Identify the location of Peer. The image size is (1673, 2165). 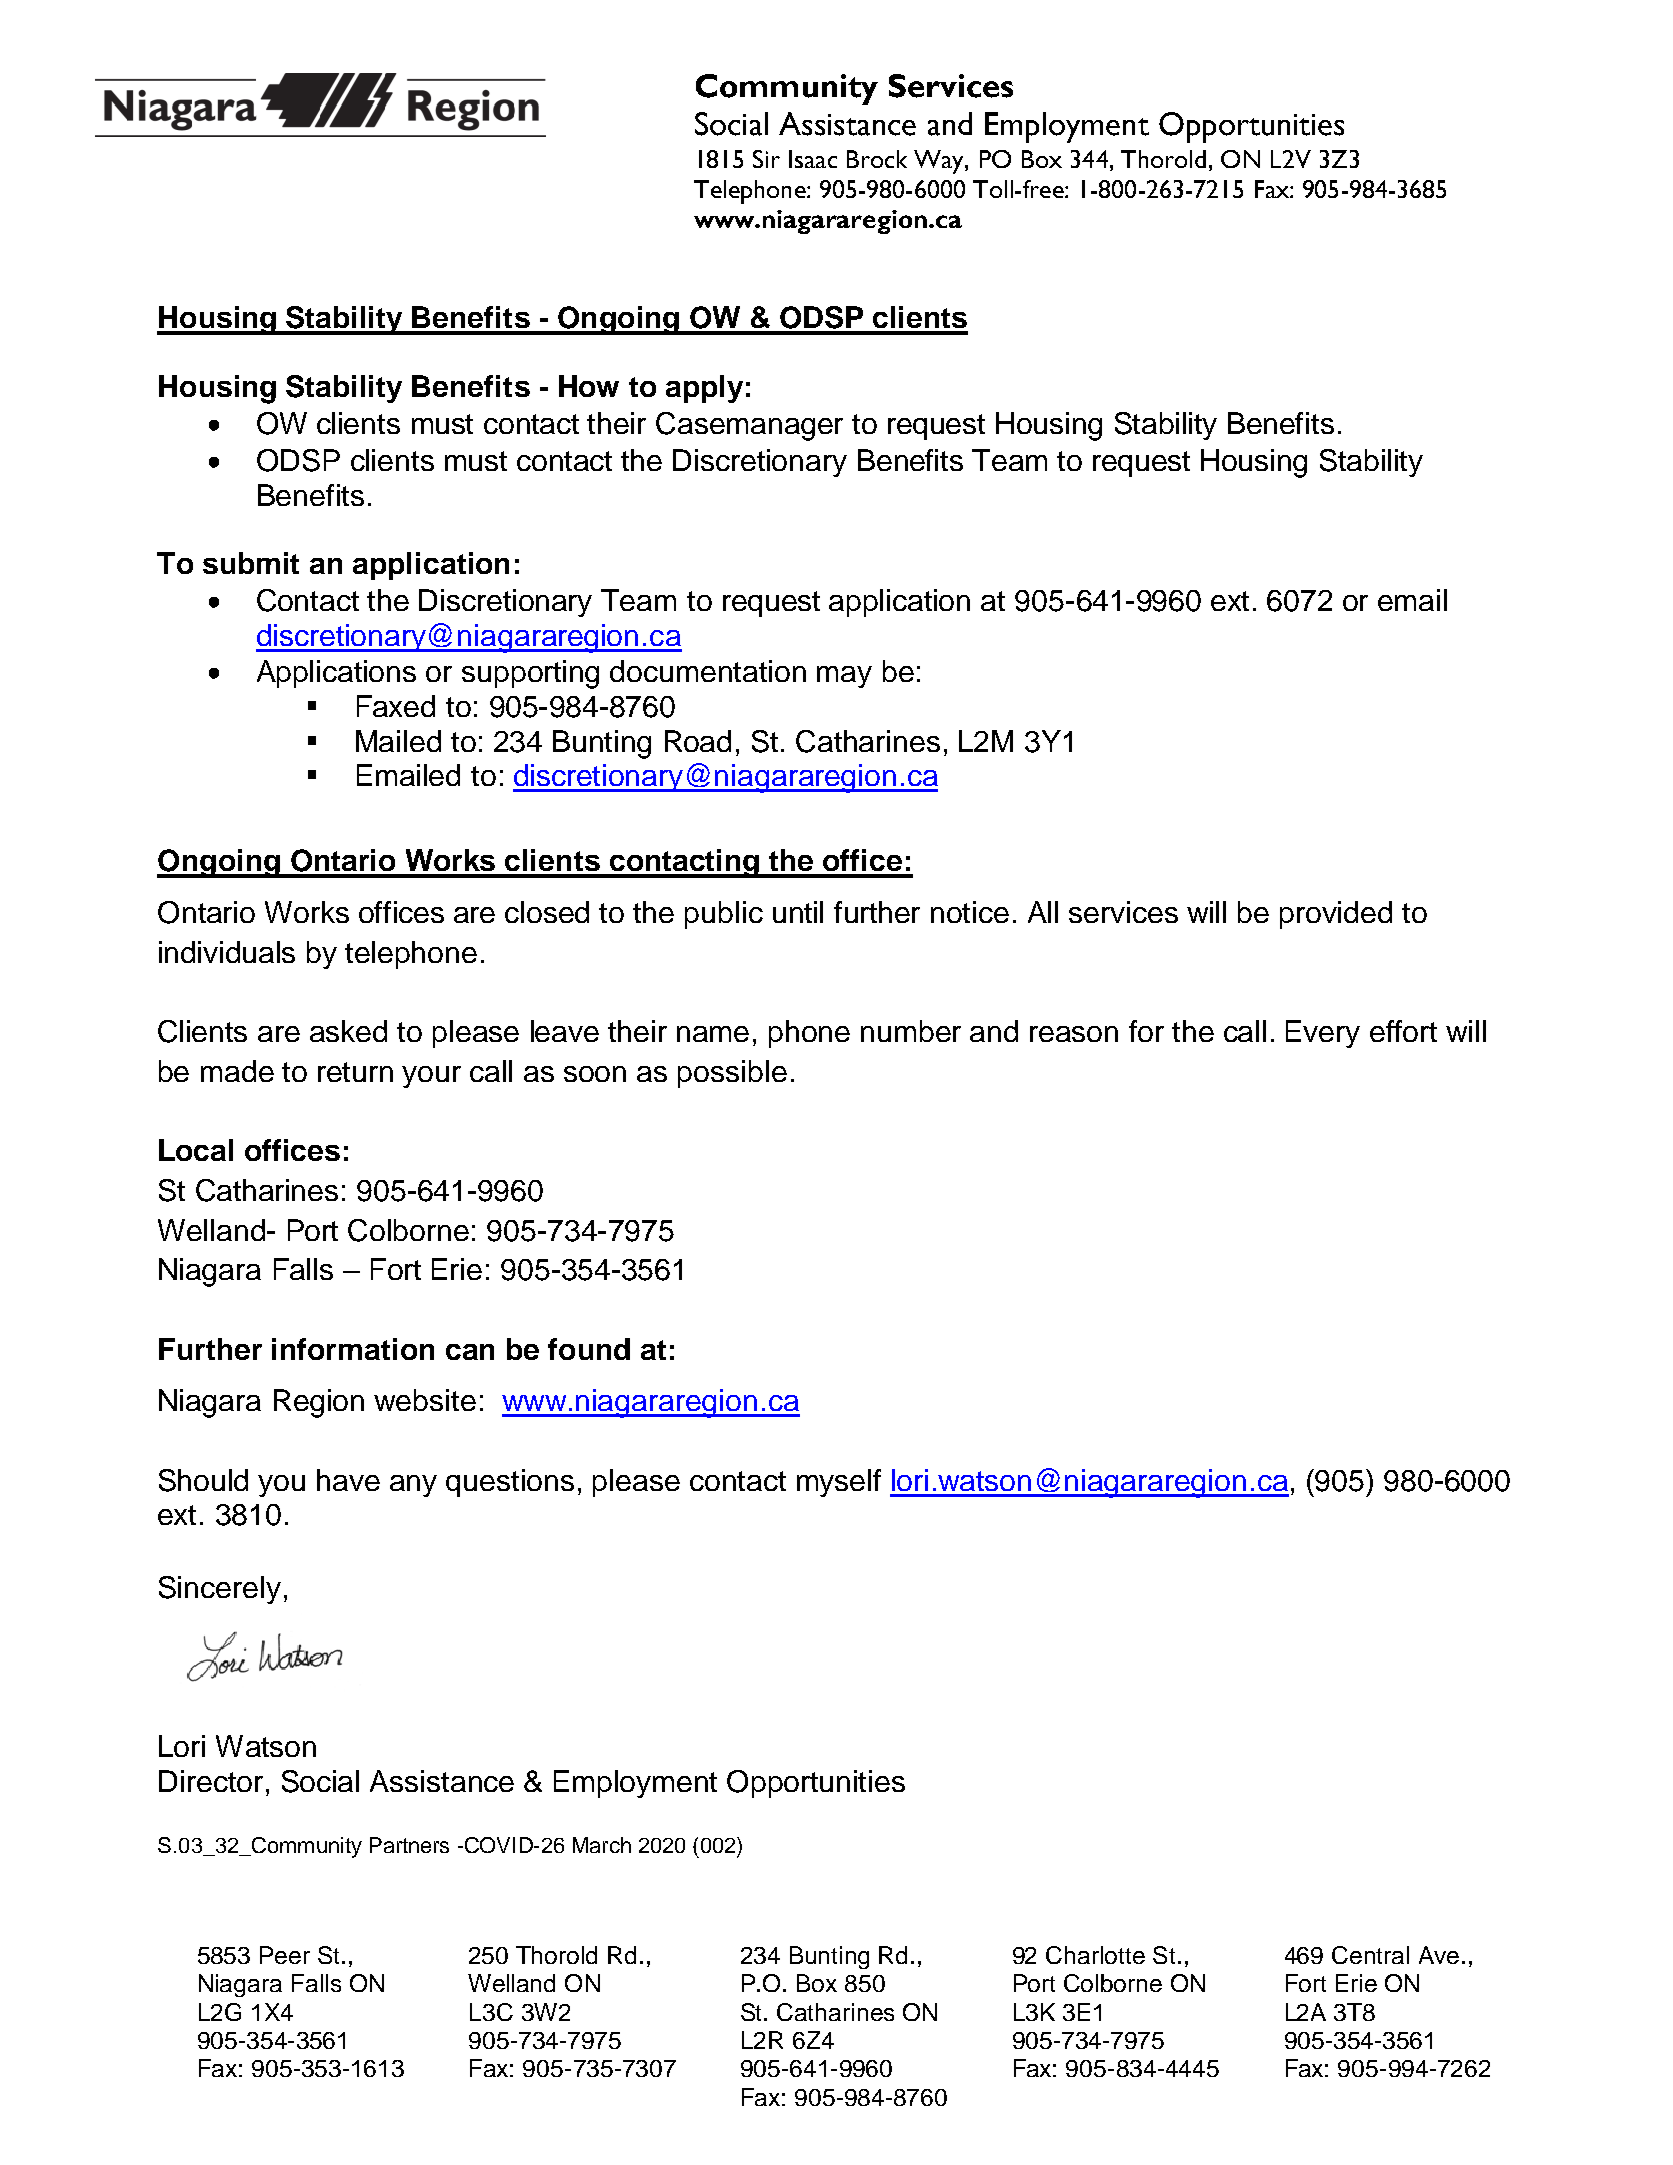
(285, 1955).
